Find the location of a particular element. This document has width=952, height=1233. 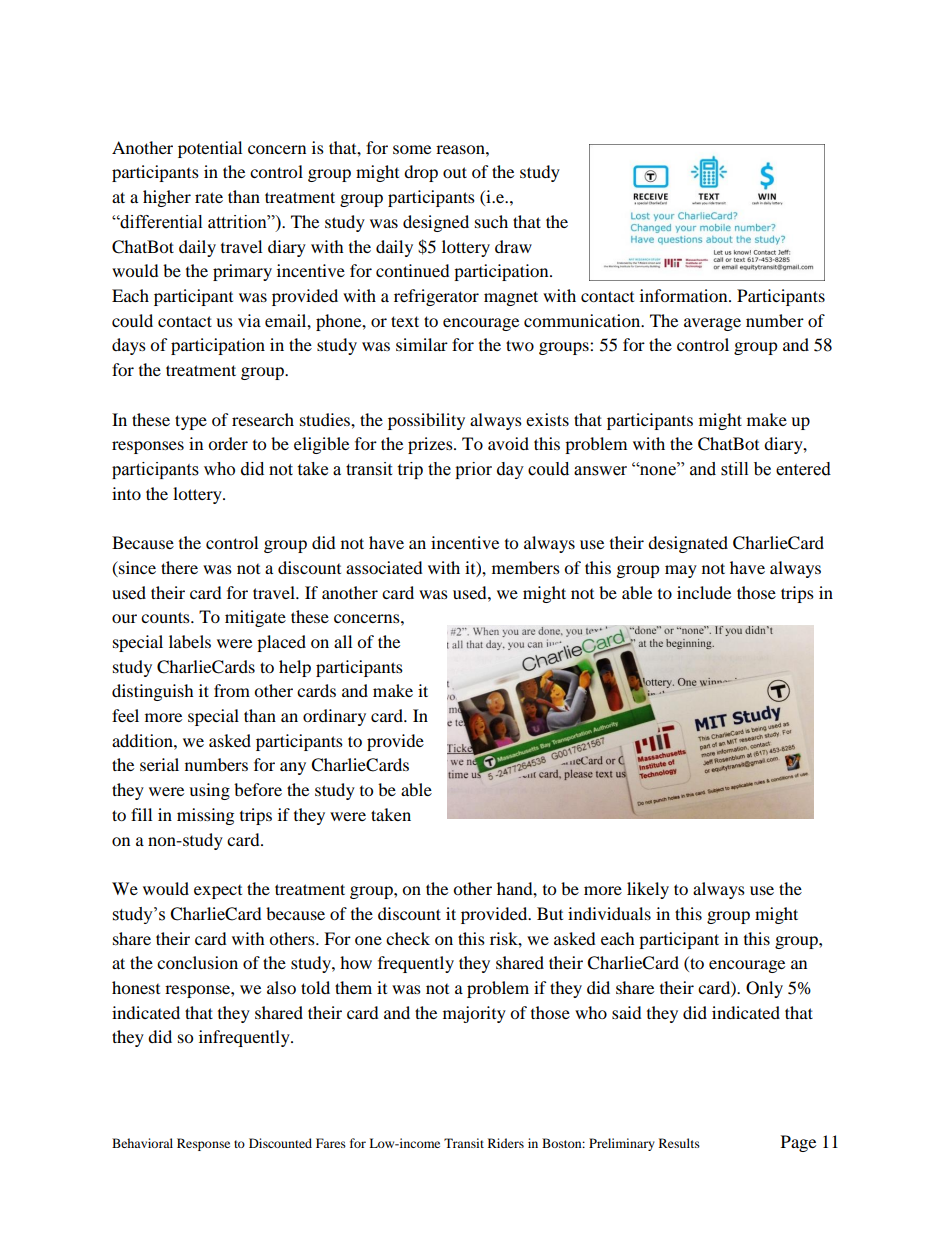

include is located at coordinates (704, 592).
